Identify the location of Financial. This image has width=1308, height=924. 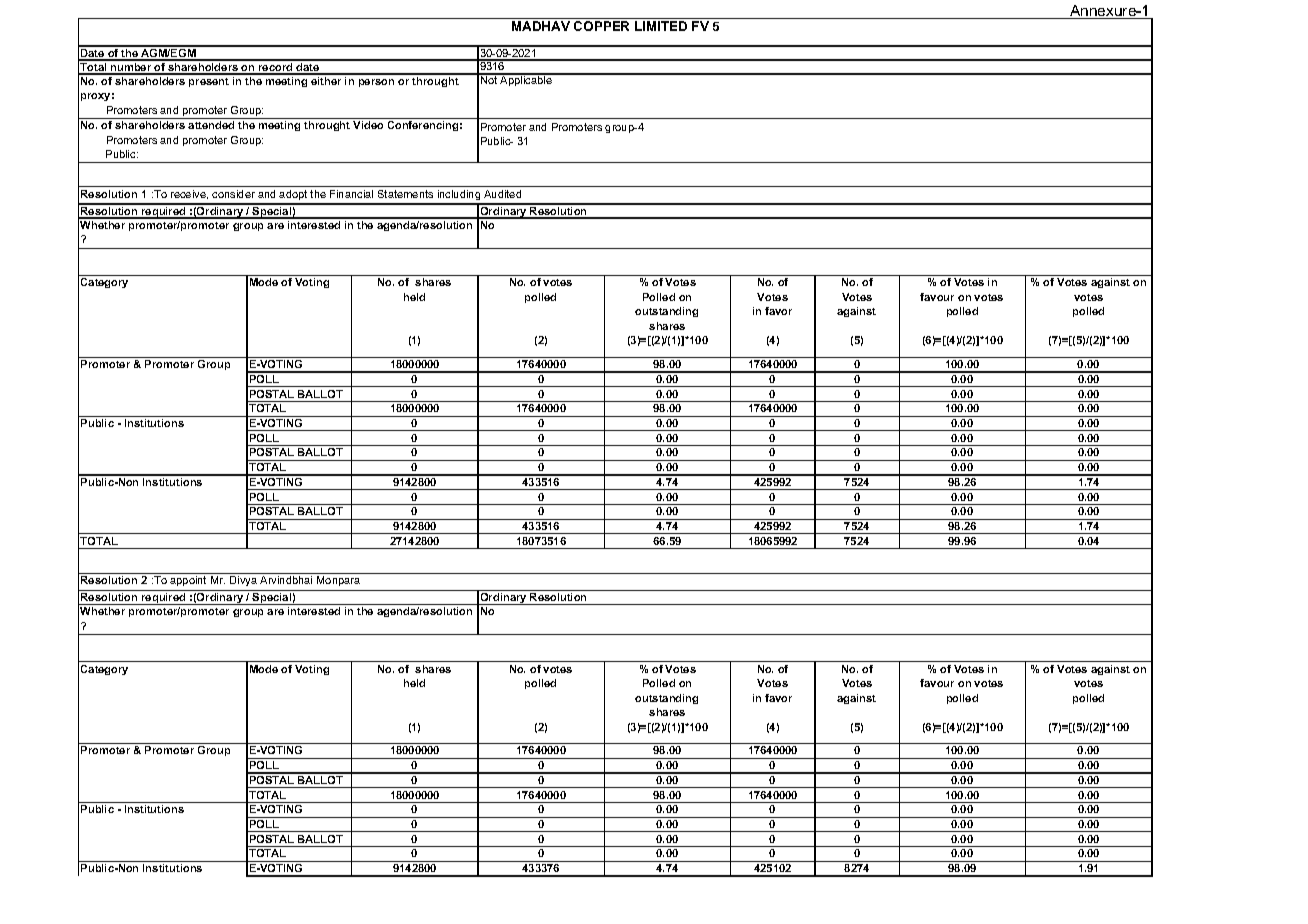
(351, 194).
